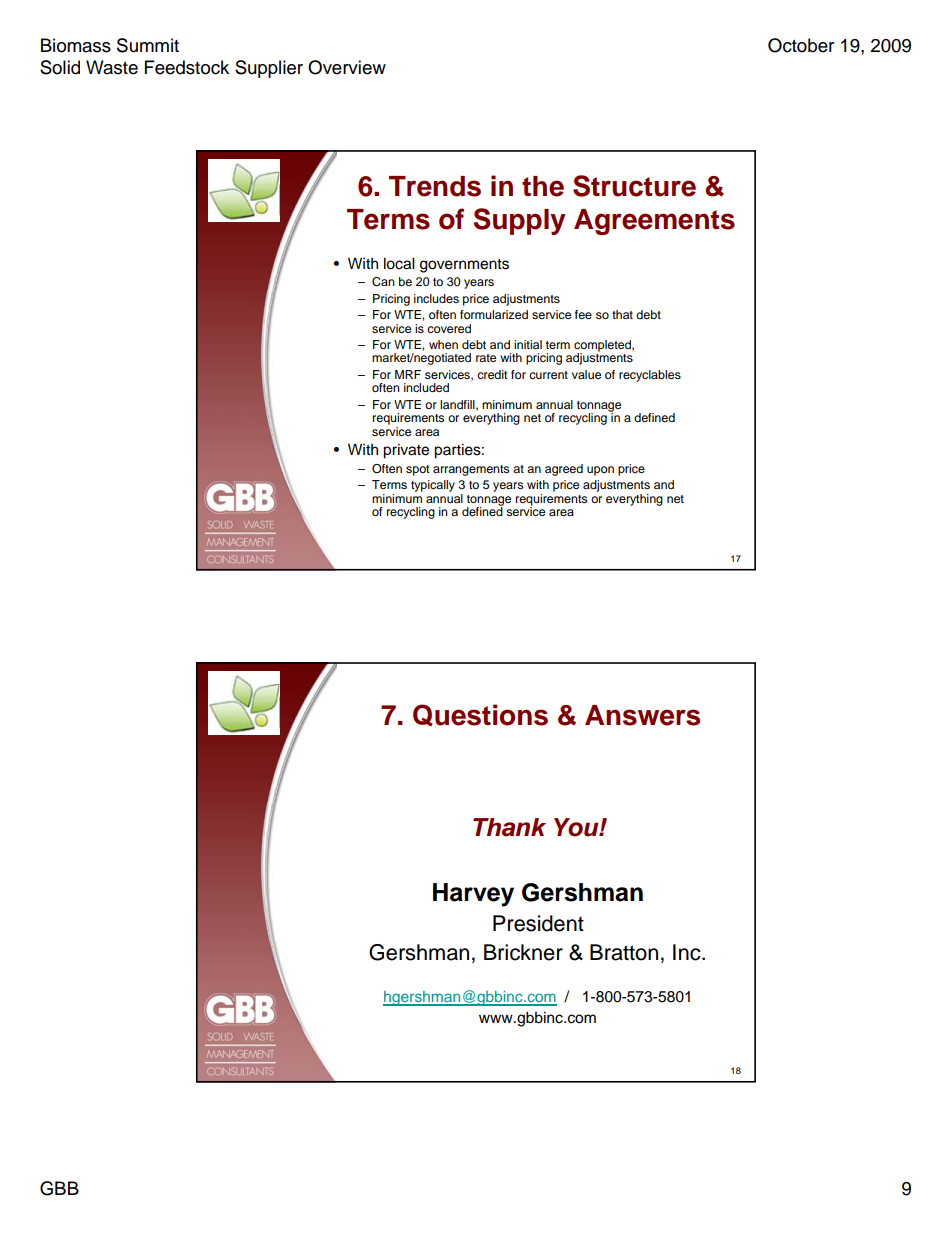  What do you see at coordinates (642, 715) in the screenshot?
I see `Answers` at bounding box center [642, 715].
